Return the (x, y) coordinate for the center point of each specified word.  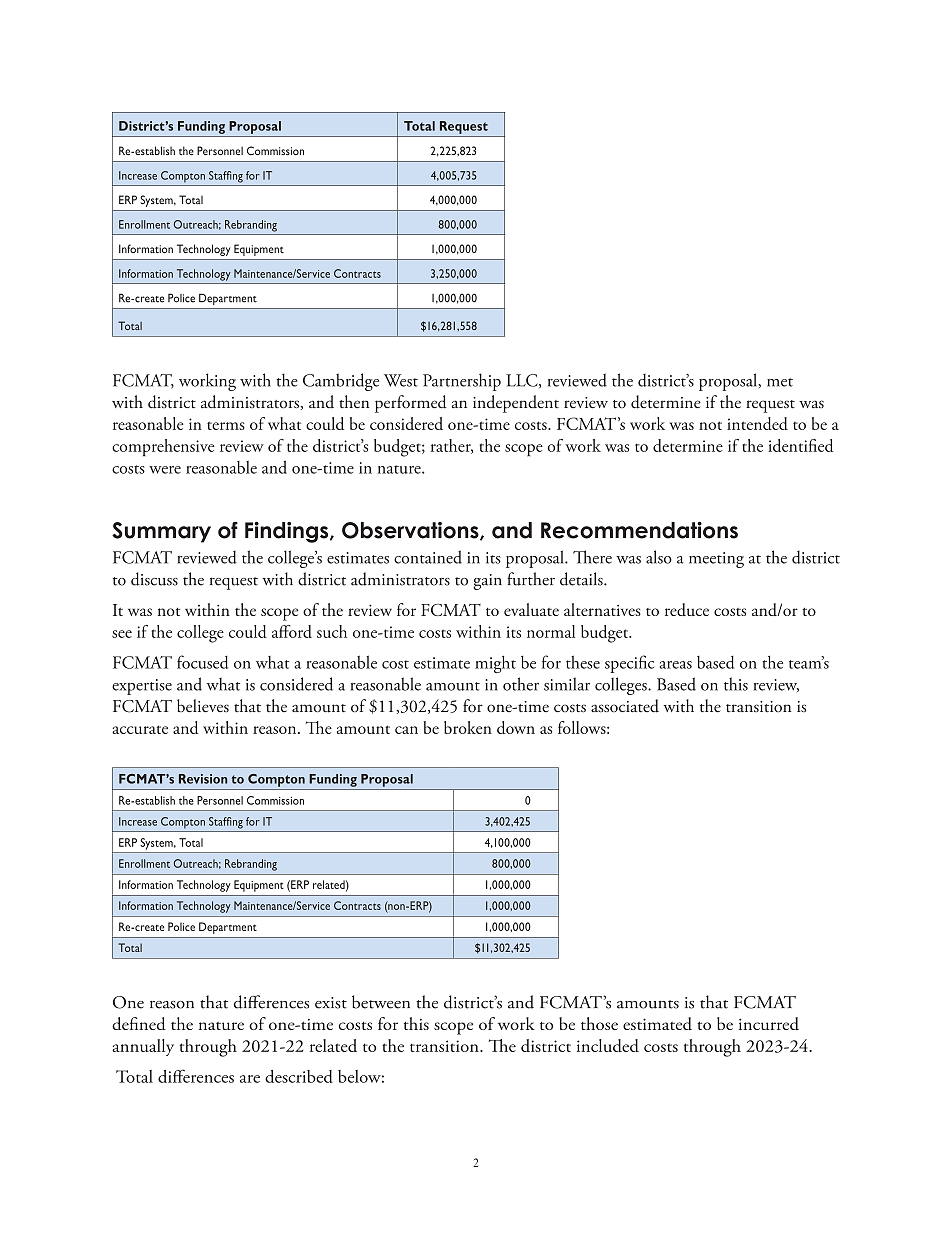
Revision (203, 779)
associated (625, 706)
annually (143, 1047)
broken (468, 727)
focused (202, 662)
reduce (687, 609)
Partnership (462, 382)
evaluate (531, 609)
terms (226, 426)
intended (757, 423)
